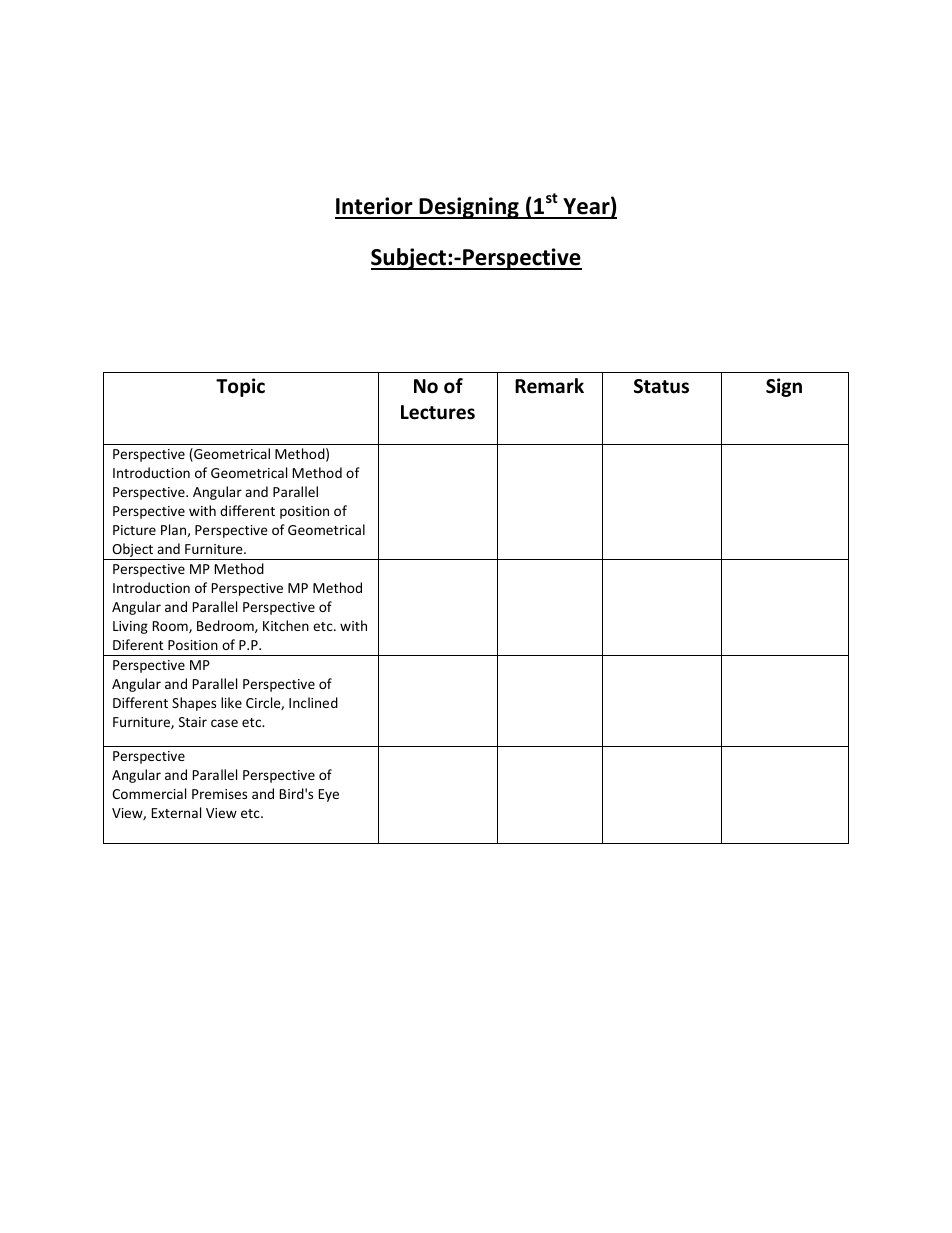  What do you see at coordinates (240, 387) in the screenshot?
I see `Topic` at bounding box center [240, 387].
